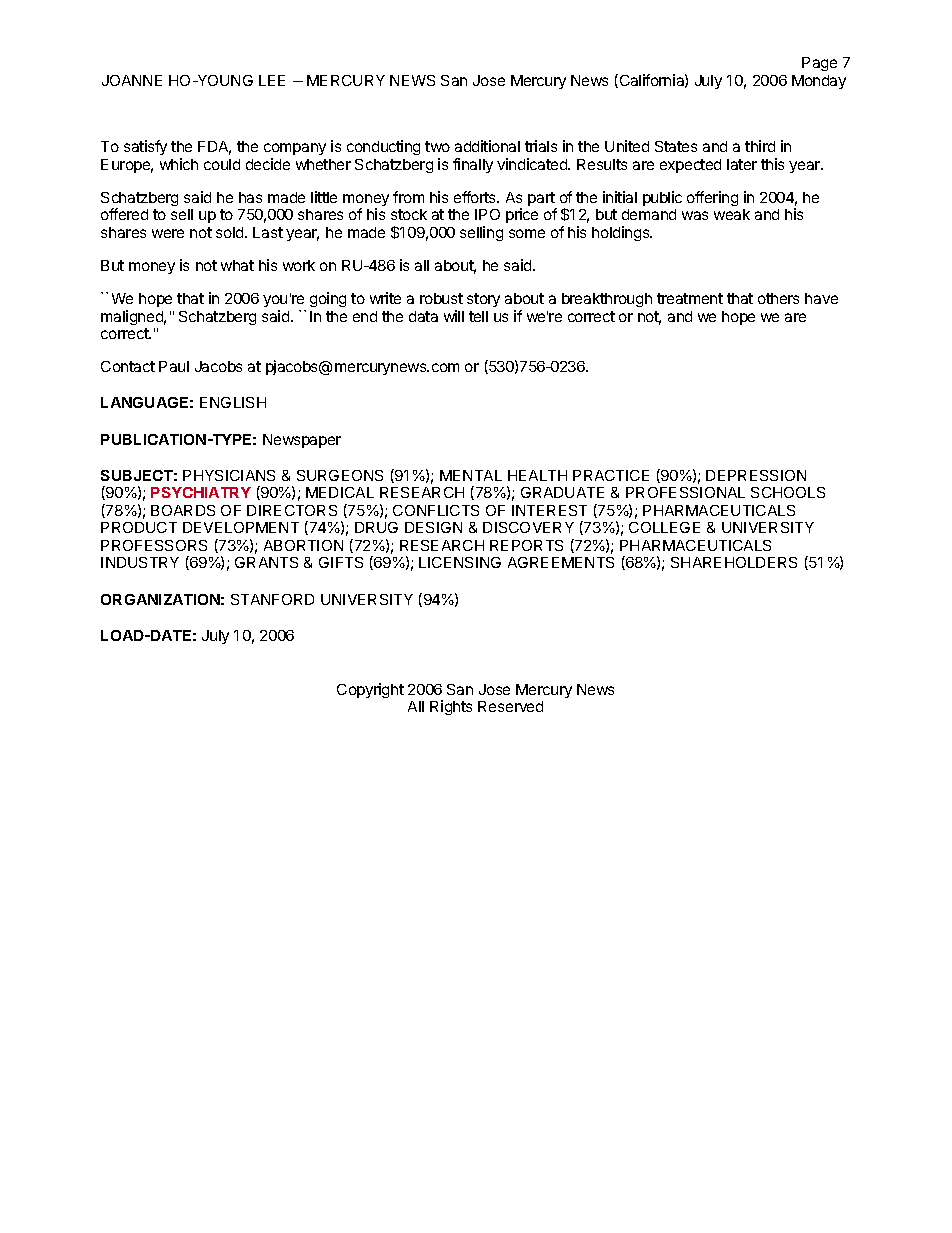 The height and width of the document is (1233, 952). I want to click on what, so click(237, 265).
